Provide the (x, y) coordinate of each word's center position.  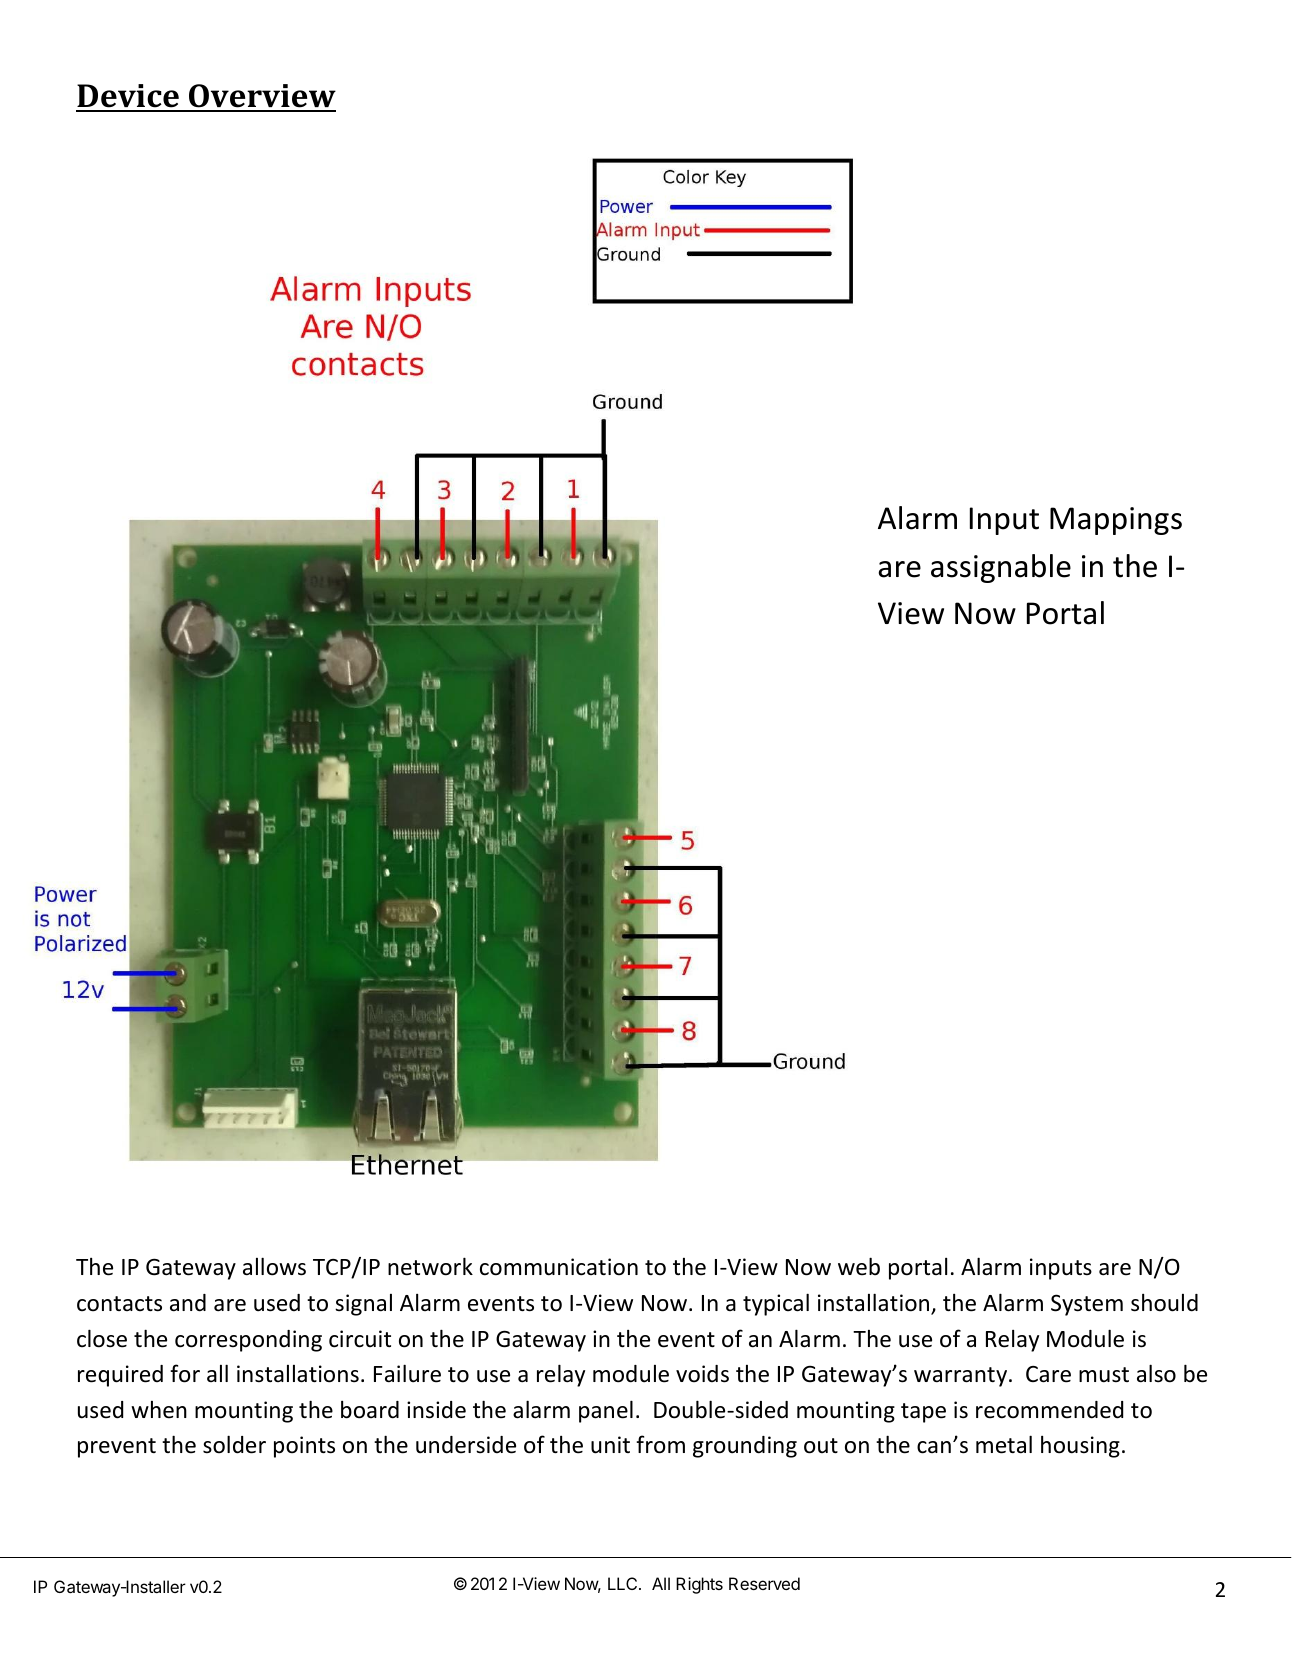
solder (234, 1444)
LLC (624, 1583)
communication (559, 1267)
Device (128, 97)
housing (1080, 1447)
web (859, 1266)
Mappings (1116, 521)
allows (274, 1266)
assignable (1001, 568)
